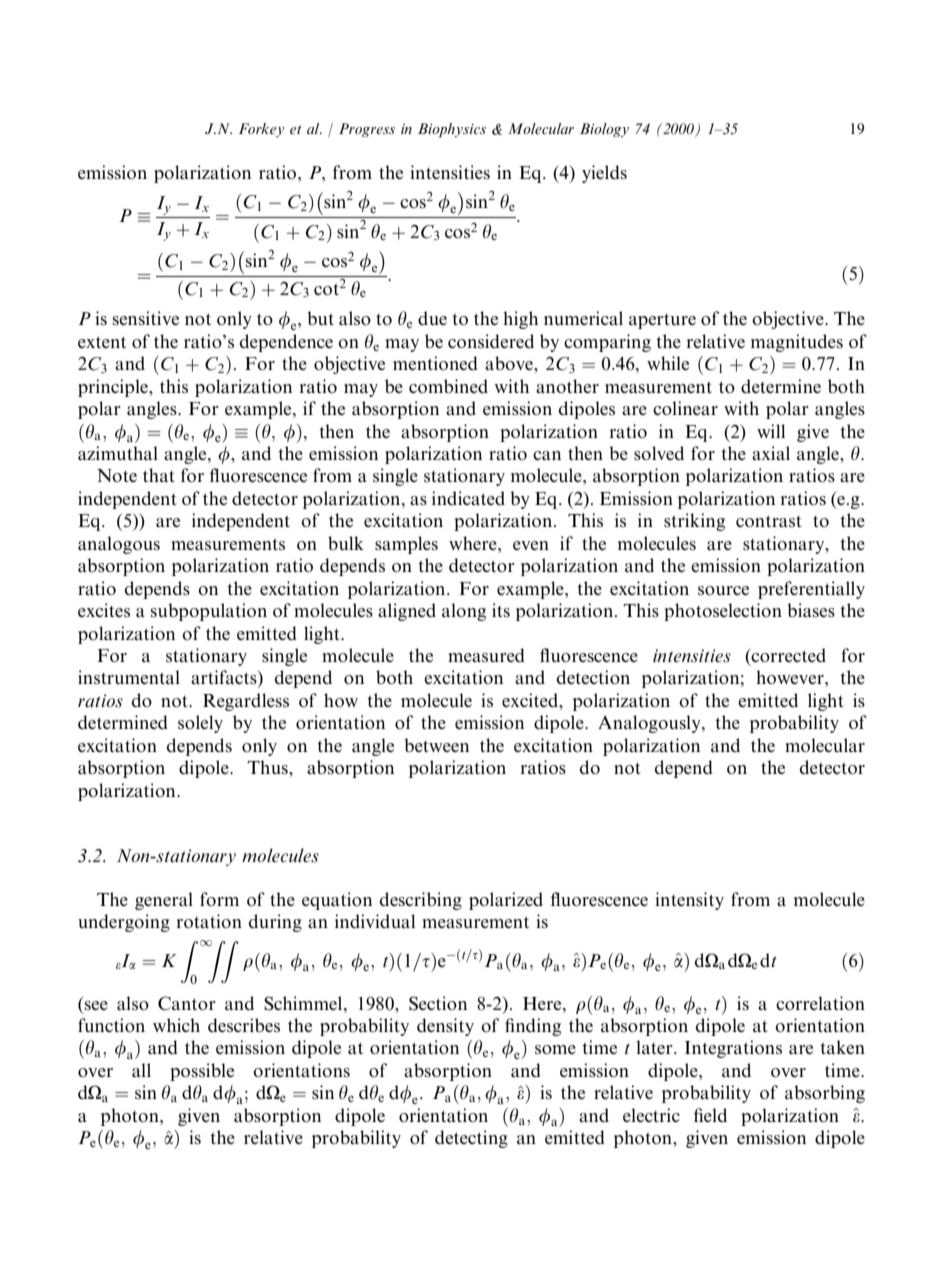  What do you see at coordinates (452, 130) in the screenshot?
I see `Biophysics` at bounding box center [452, 130].
